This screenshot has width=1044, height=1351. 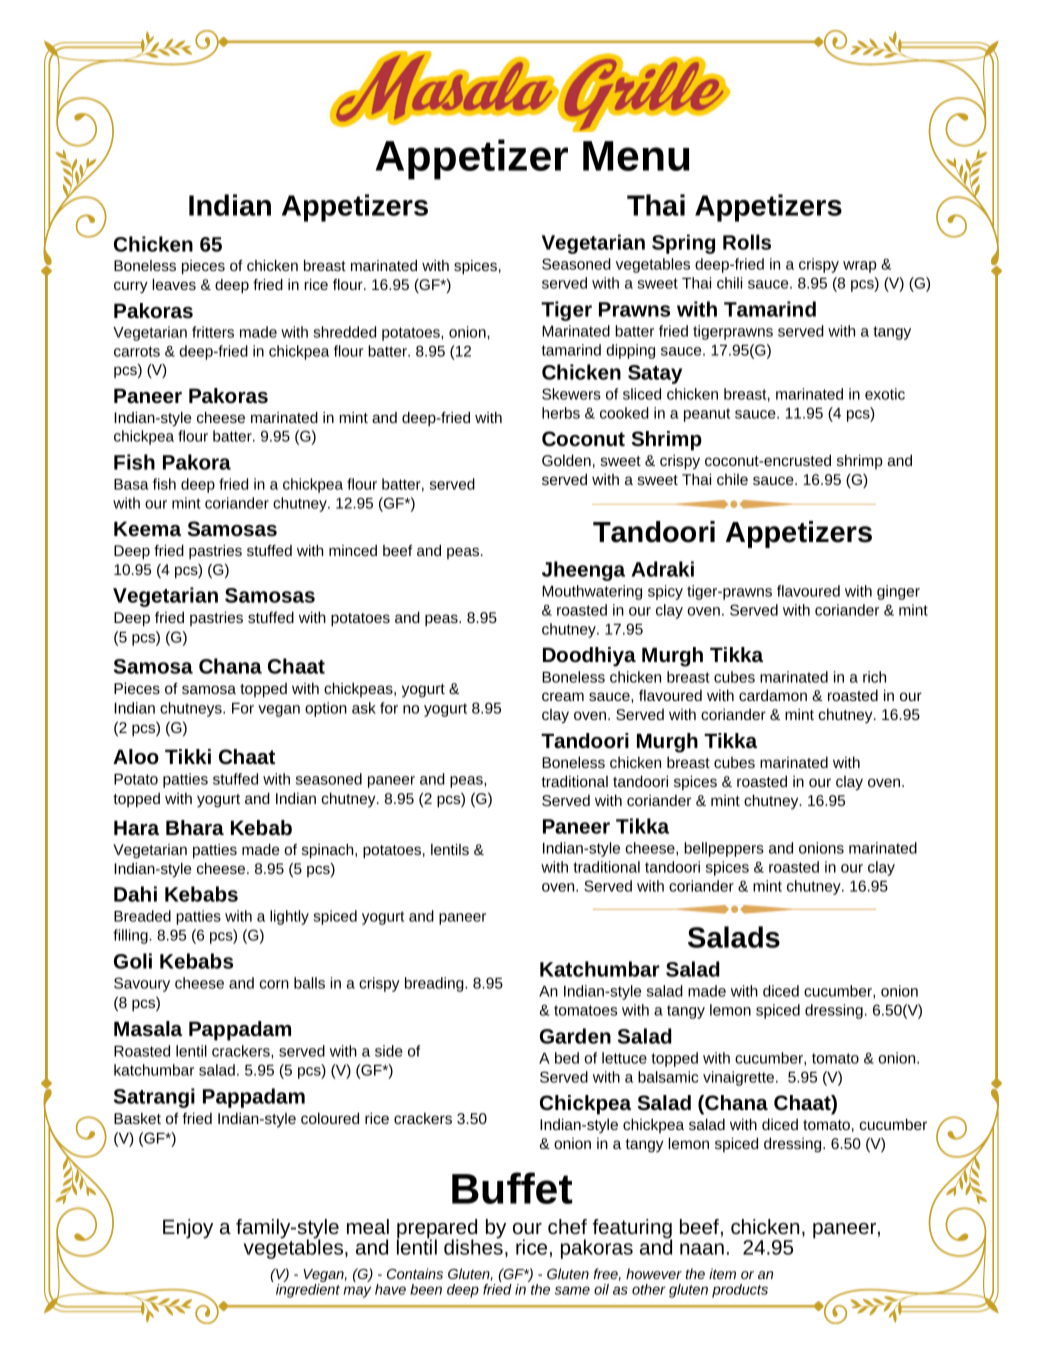 What do you see at coordinates (738, 1078) in the screenshot?
I see `vinaigrette` at bounding box center [738, 1078].
